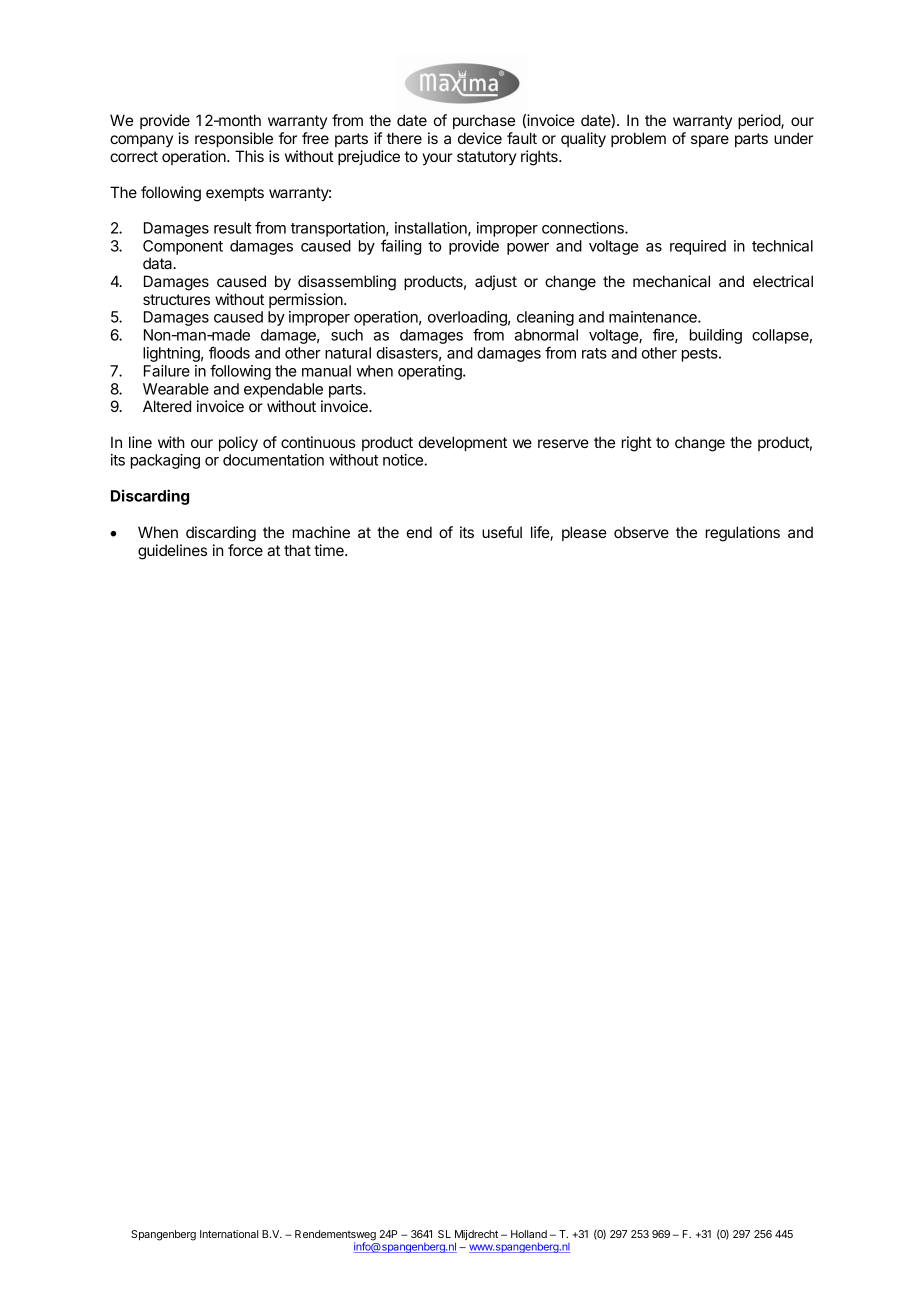 This image has height=1308, width=924. Describe the element at coordinates (245, 550) in the image. I see `force` at that location.
